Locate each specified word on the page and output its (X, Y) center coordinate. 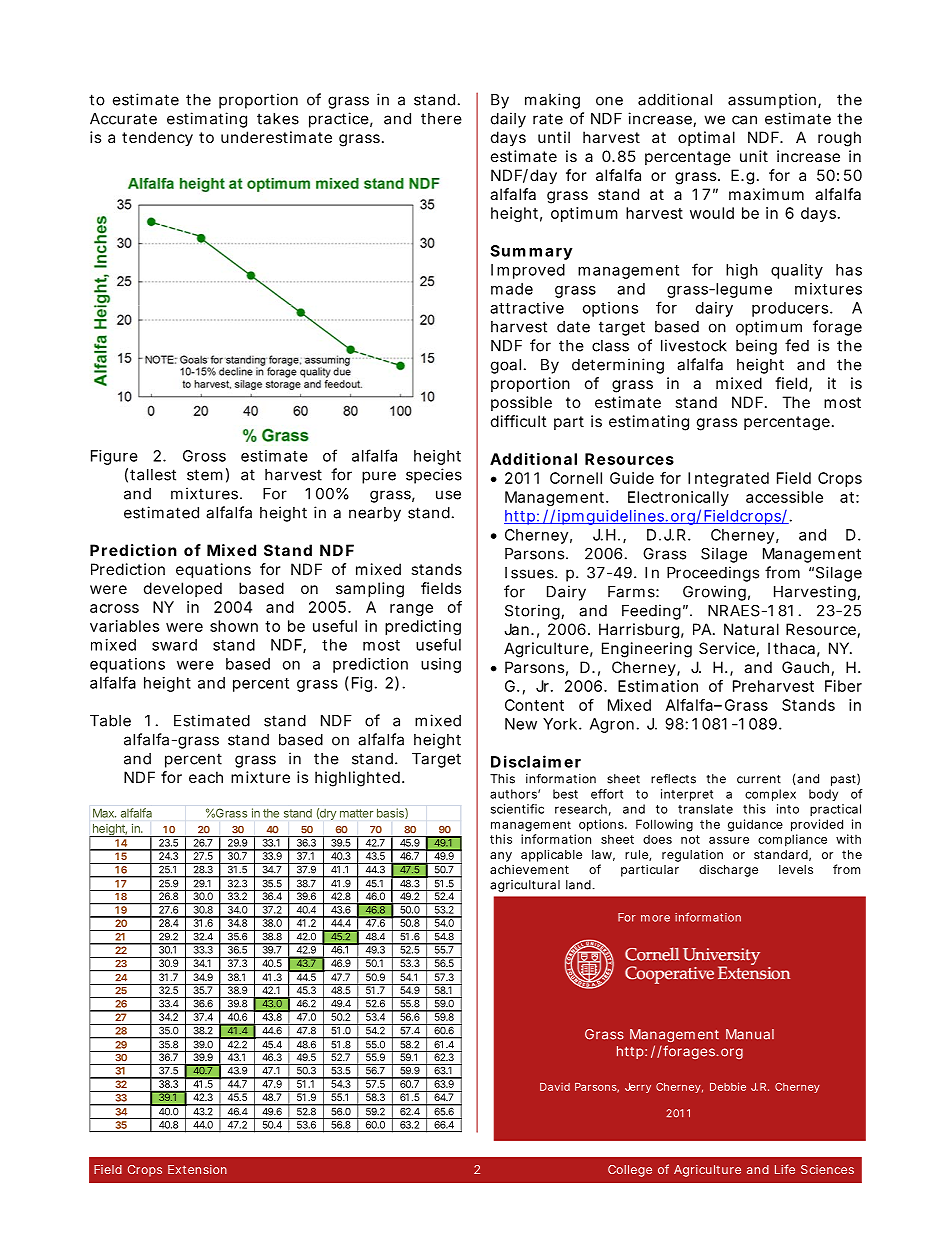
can (744, 120)
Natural (751, 629)
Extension (197, 1169)
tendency (157, 139)
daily (508, 120)
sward (174, 645)
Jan (516, 629)
